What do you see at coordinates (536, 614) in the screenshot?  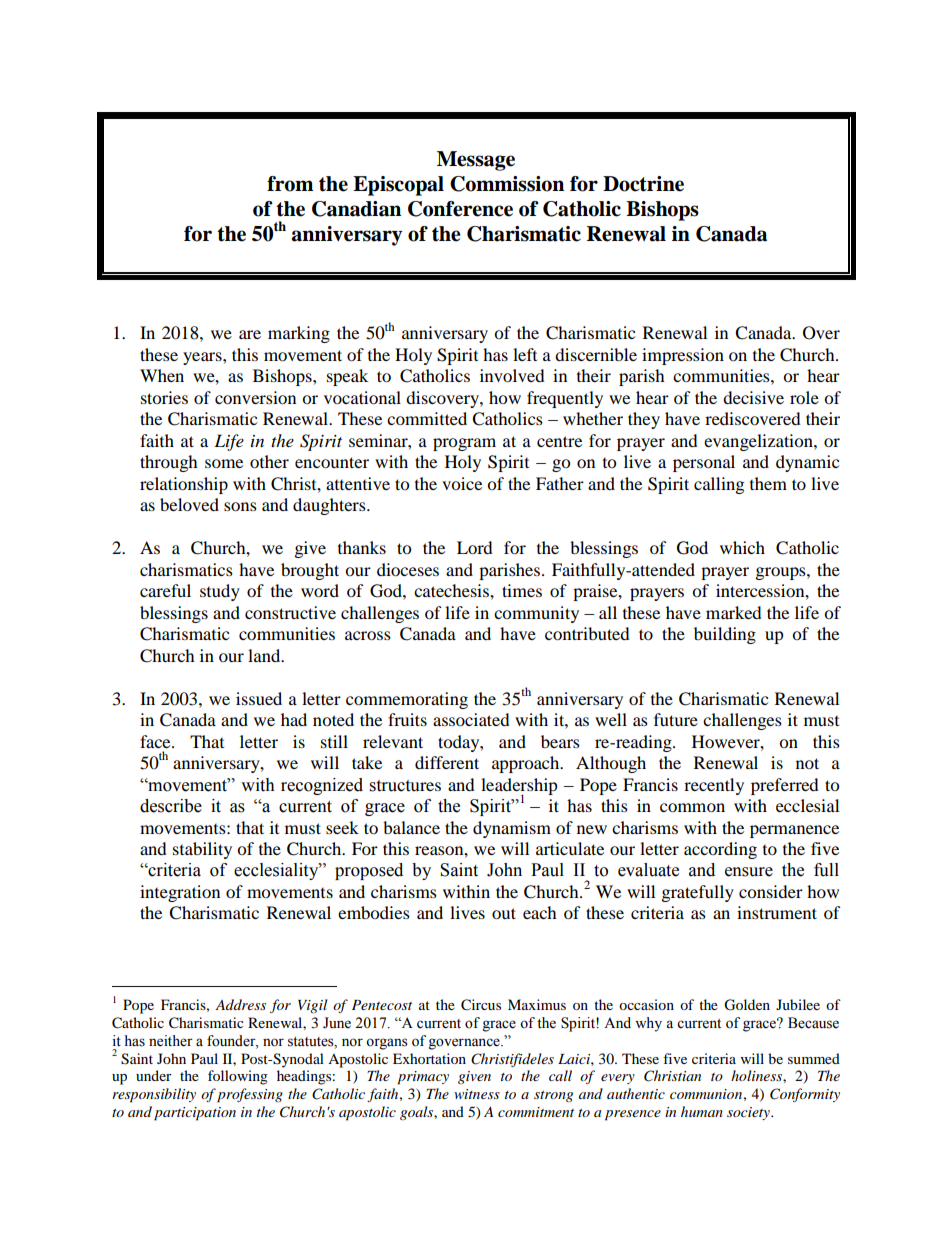 I see `community` at bounding box center [536, 614].
